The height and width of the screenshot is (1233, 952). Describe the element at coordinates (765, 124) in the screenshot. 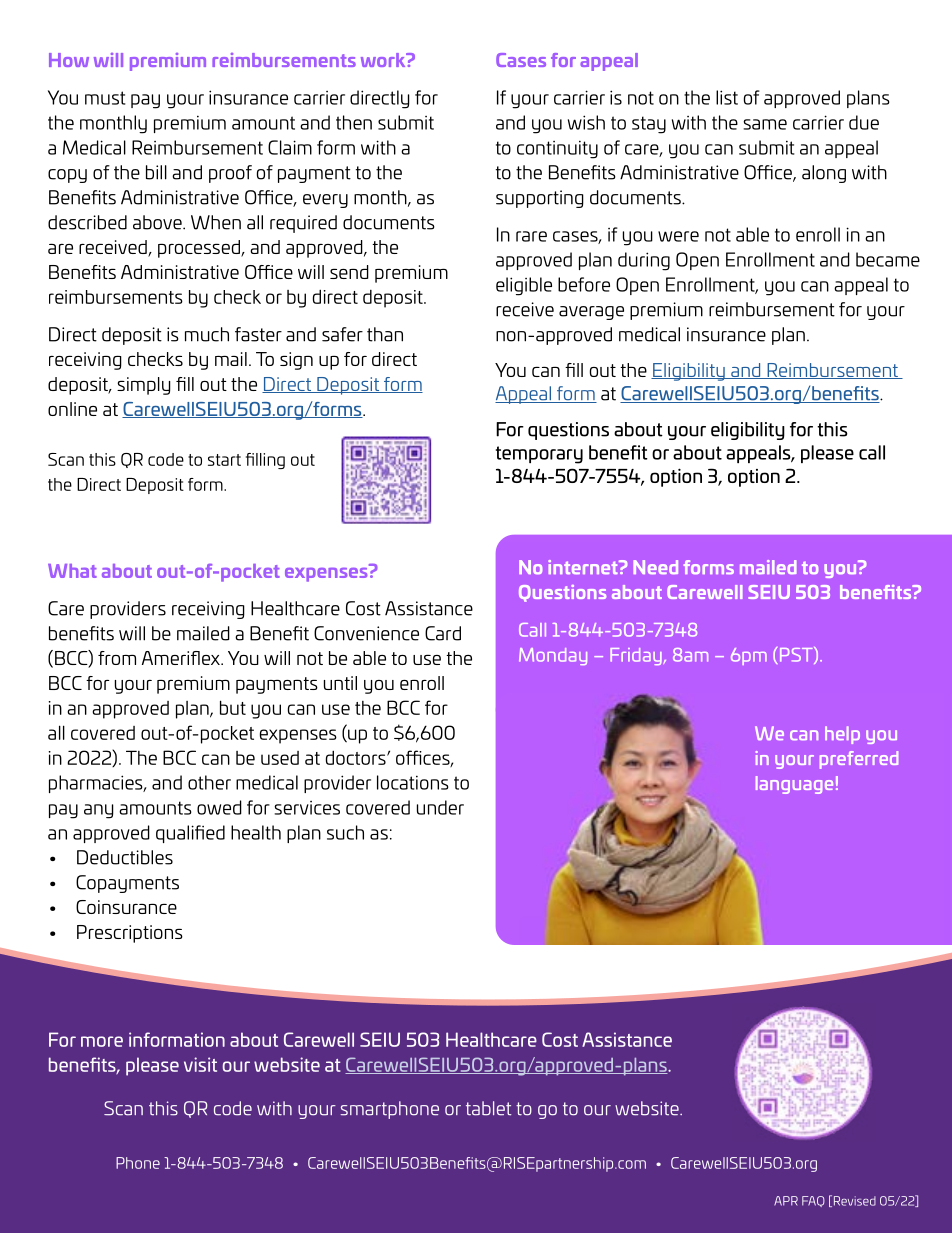

I see `same` at that location.
